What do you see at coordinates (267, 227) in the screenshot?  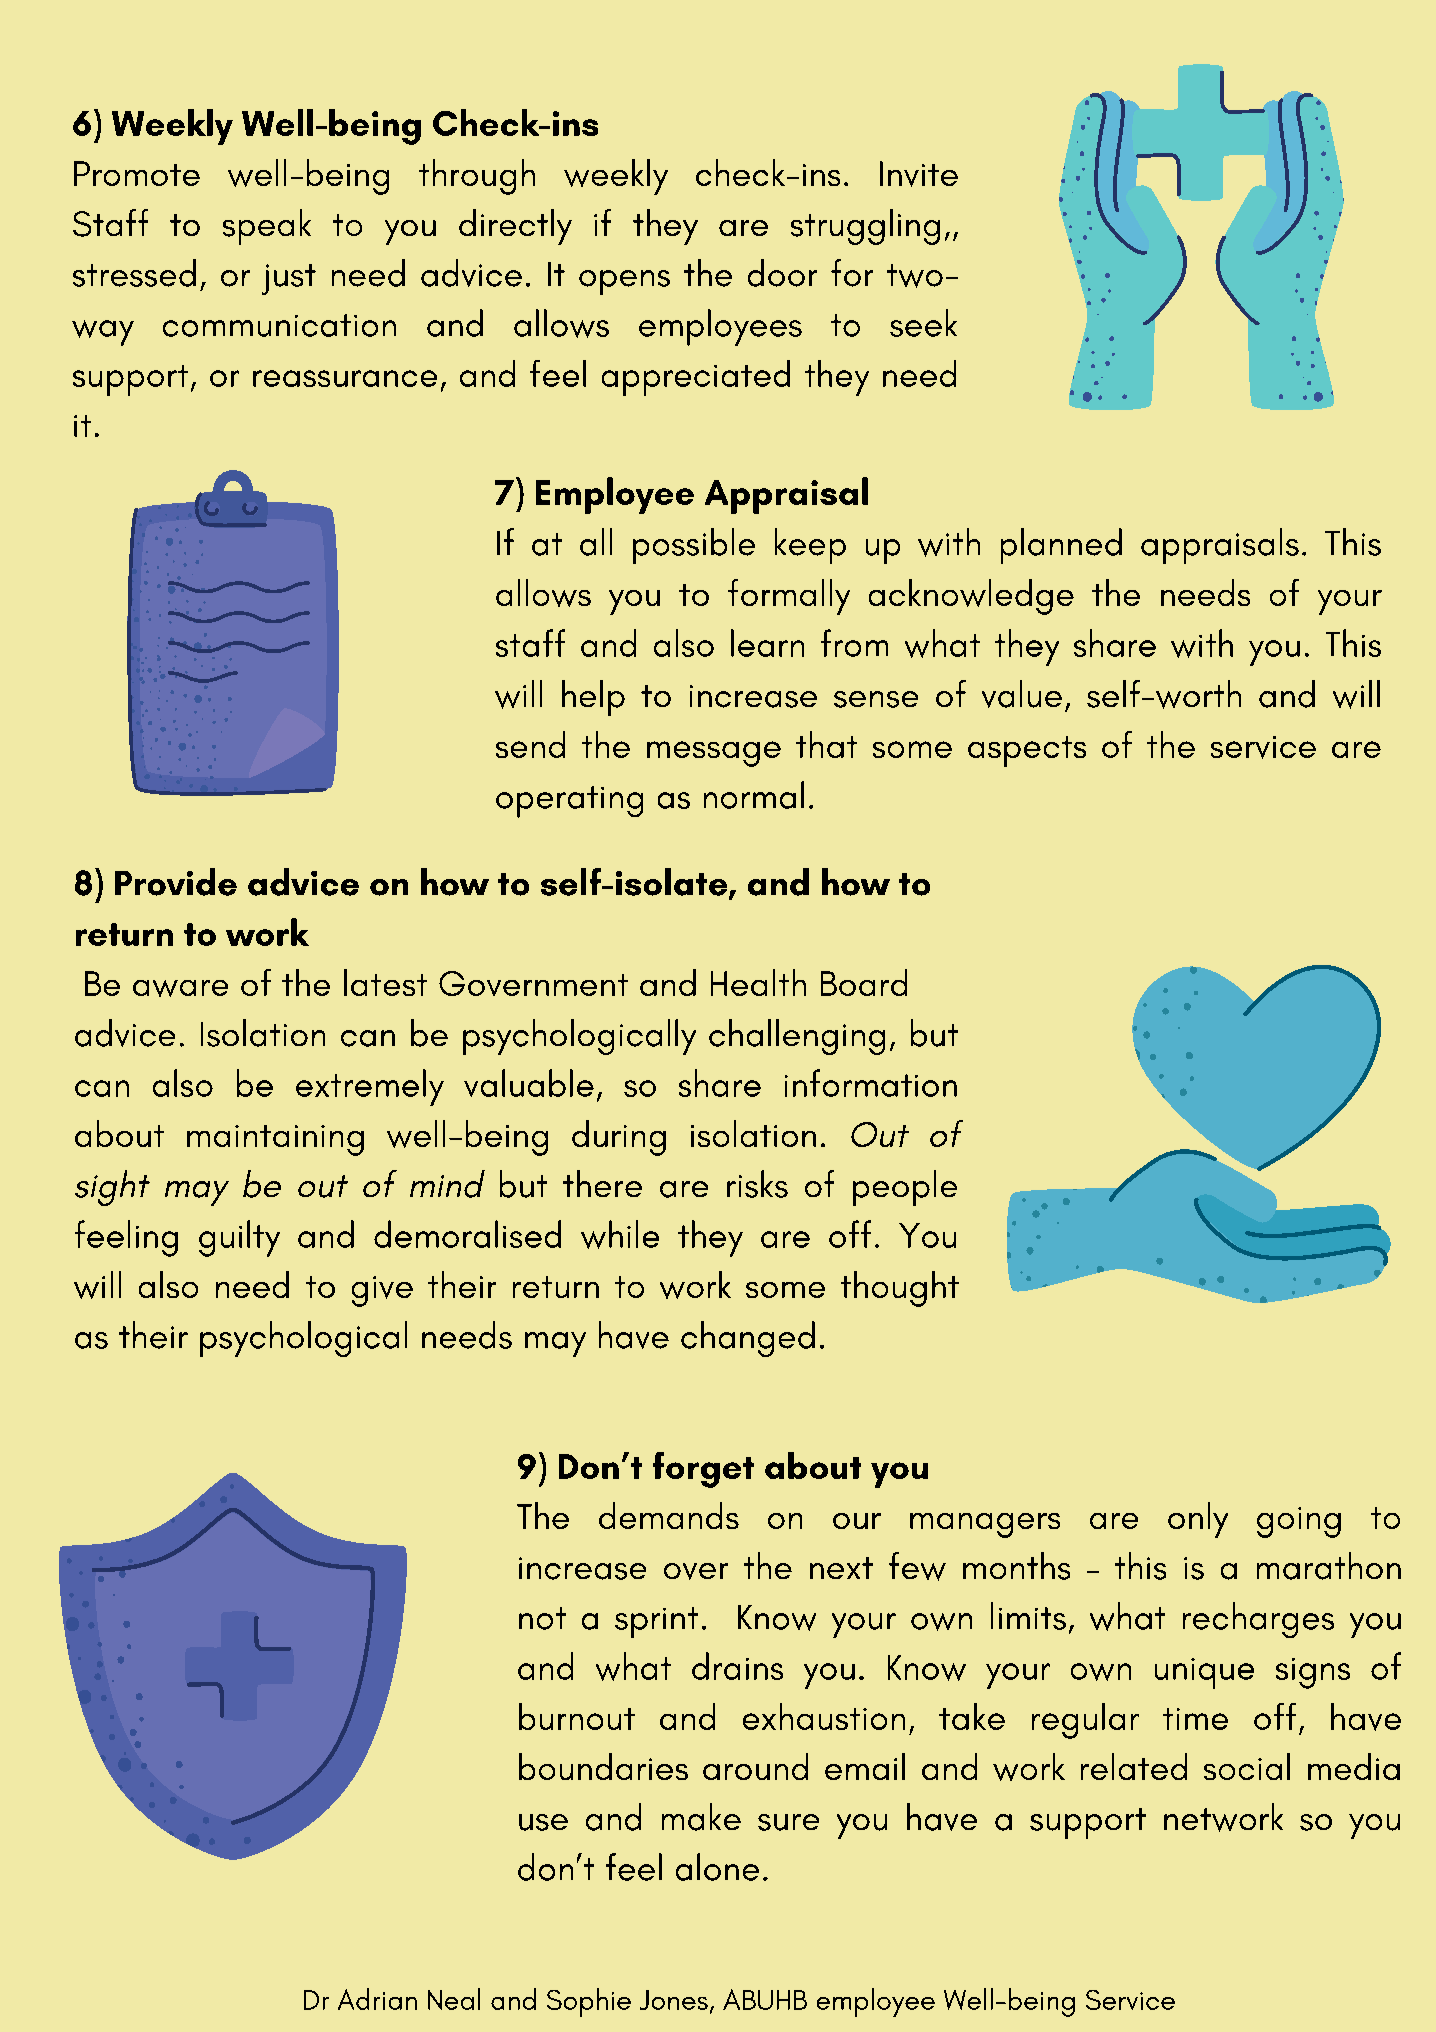 I see `speak` at bounding box center [267, 227].
